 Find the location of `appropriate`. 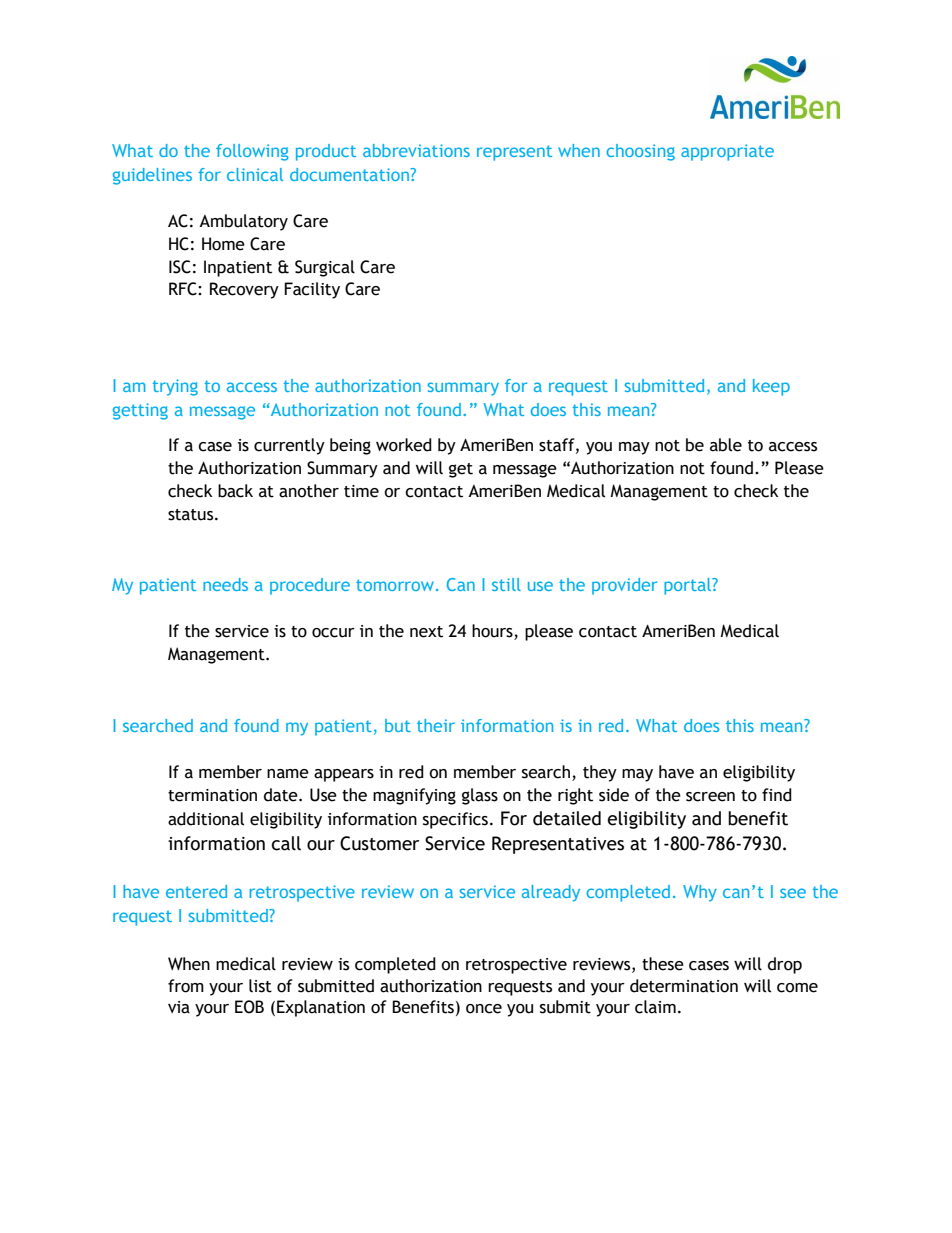

appropriate is located at coordinates (727, 152).
